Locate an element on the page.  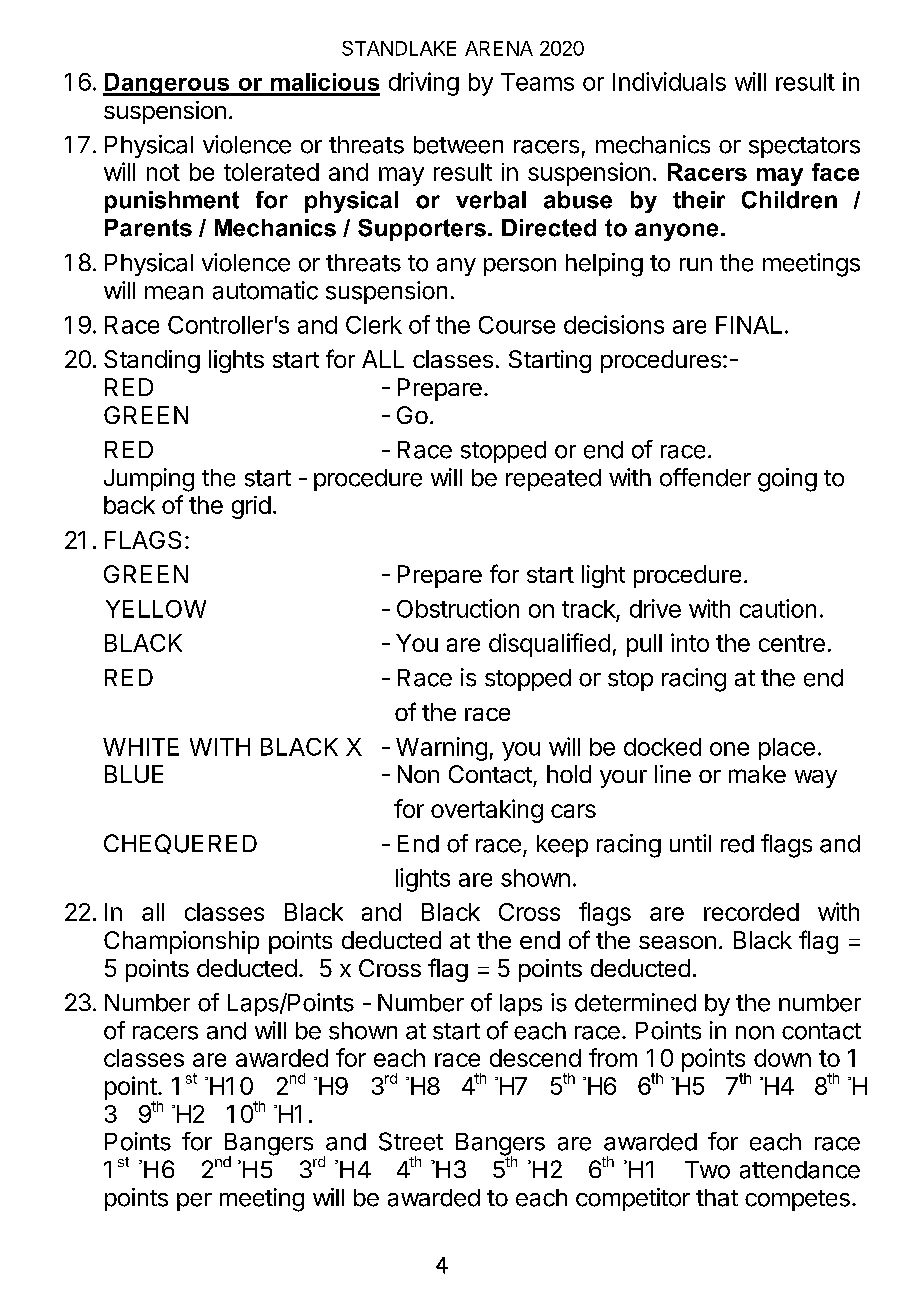
going is located at coordinates (787, 480).
